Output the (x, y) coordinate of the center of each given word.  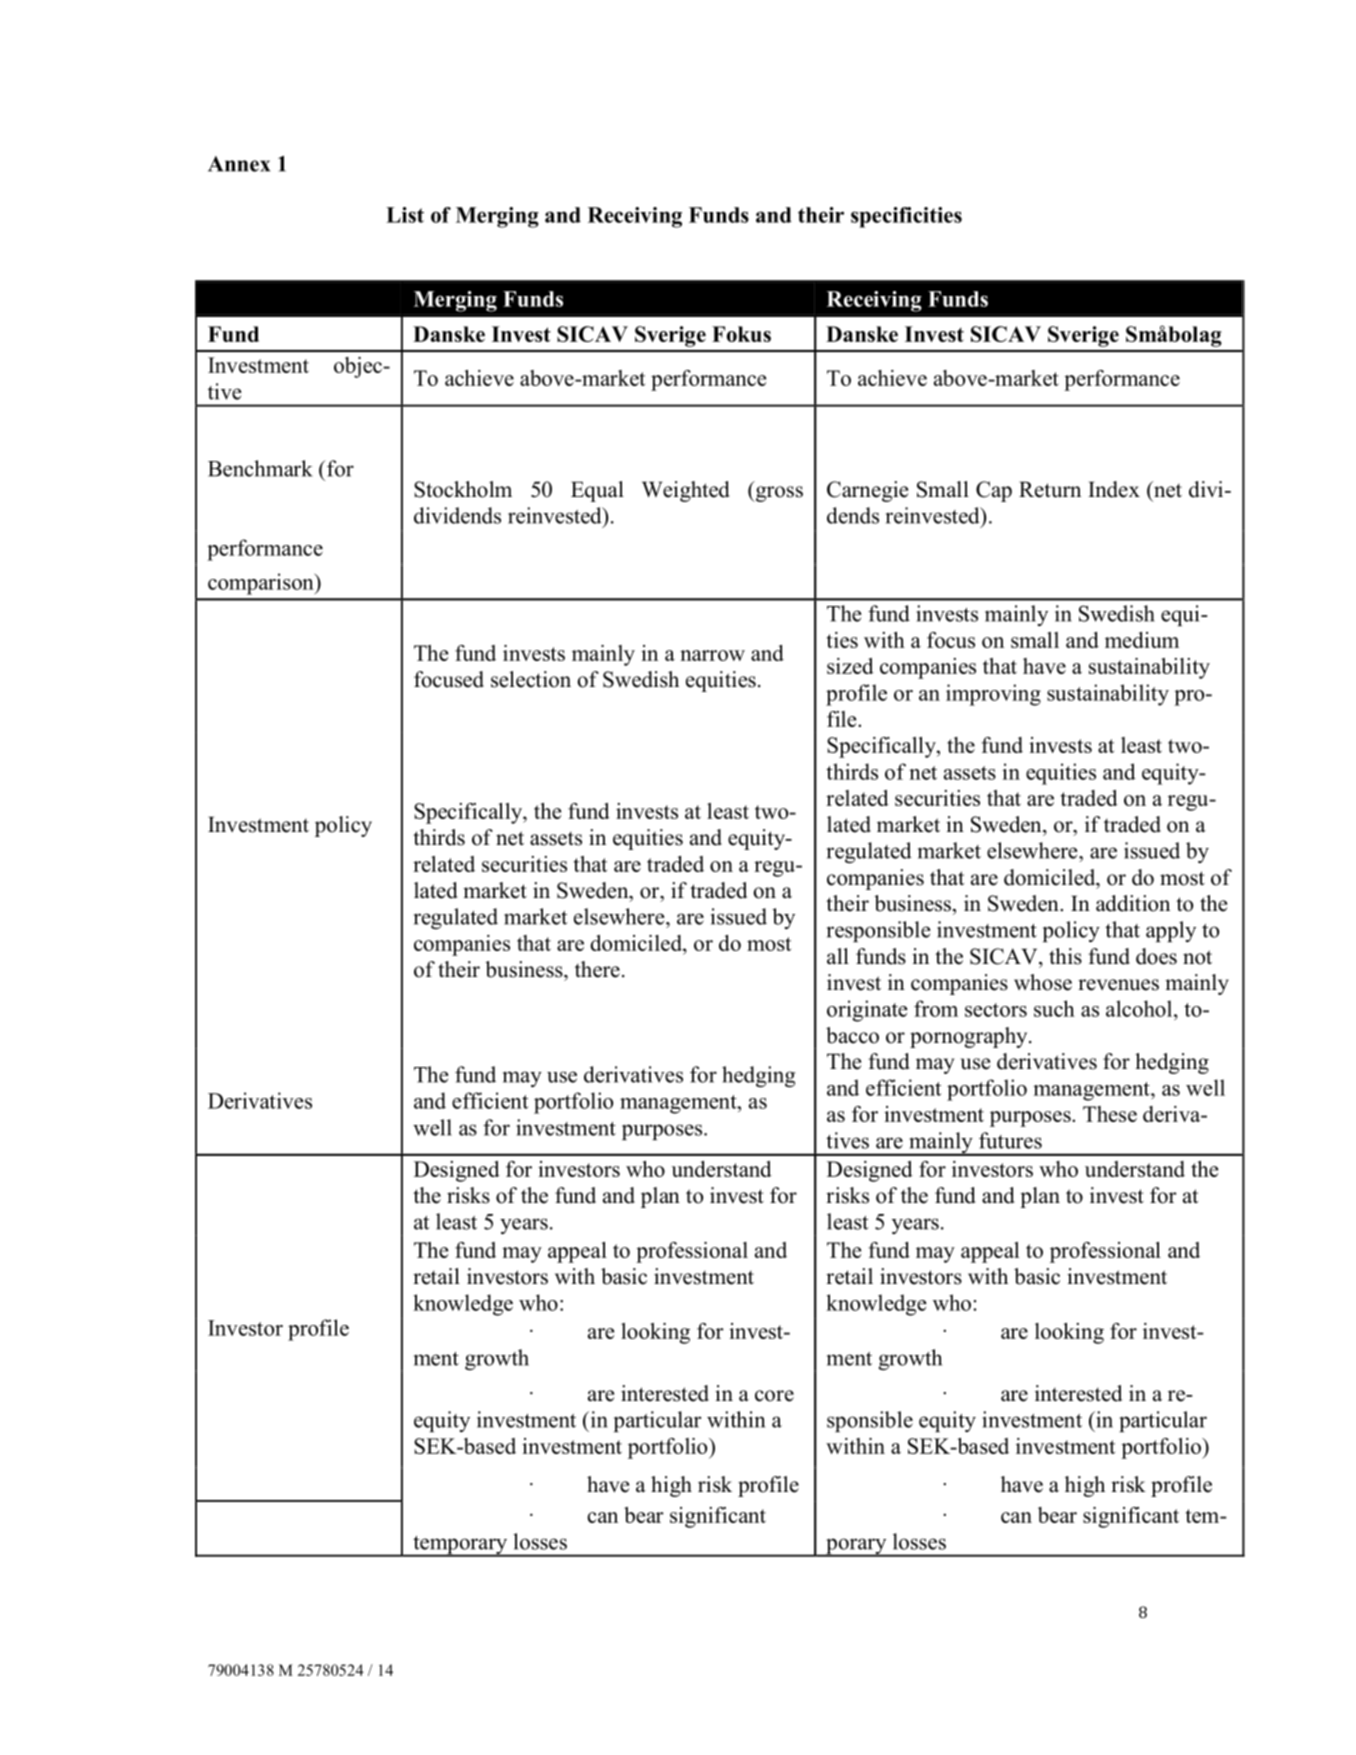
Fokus (741, 334)
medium (1142, 640)
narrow (712, 655)
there (597, 969)
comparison (262, 584)
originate (867, 1011)
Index (1114, 489)
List (405, 215)
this (1065, 956)
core (774, 1396)
